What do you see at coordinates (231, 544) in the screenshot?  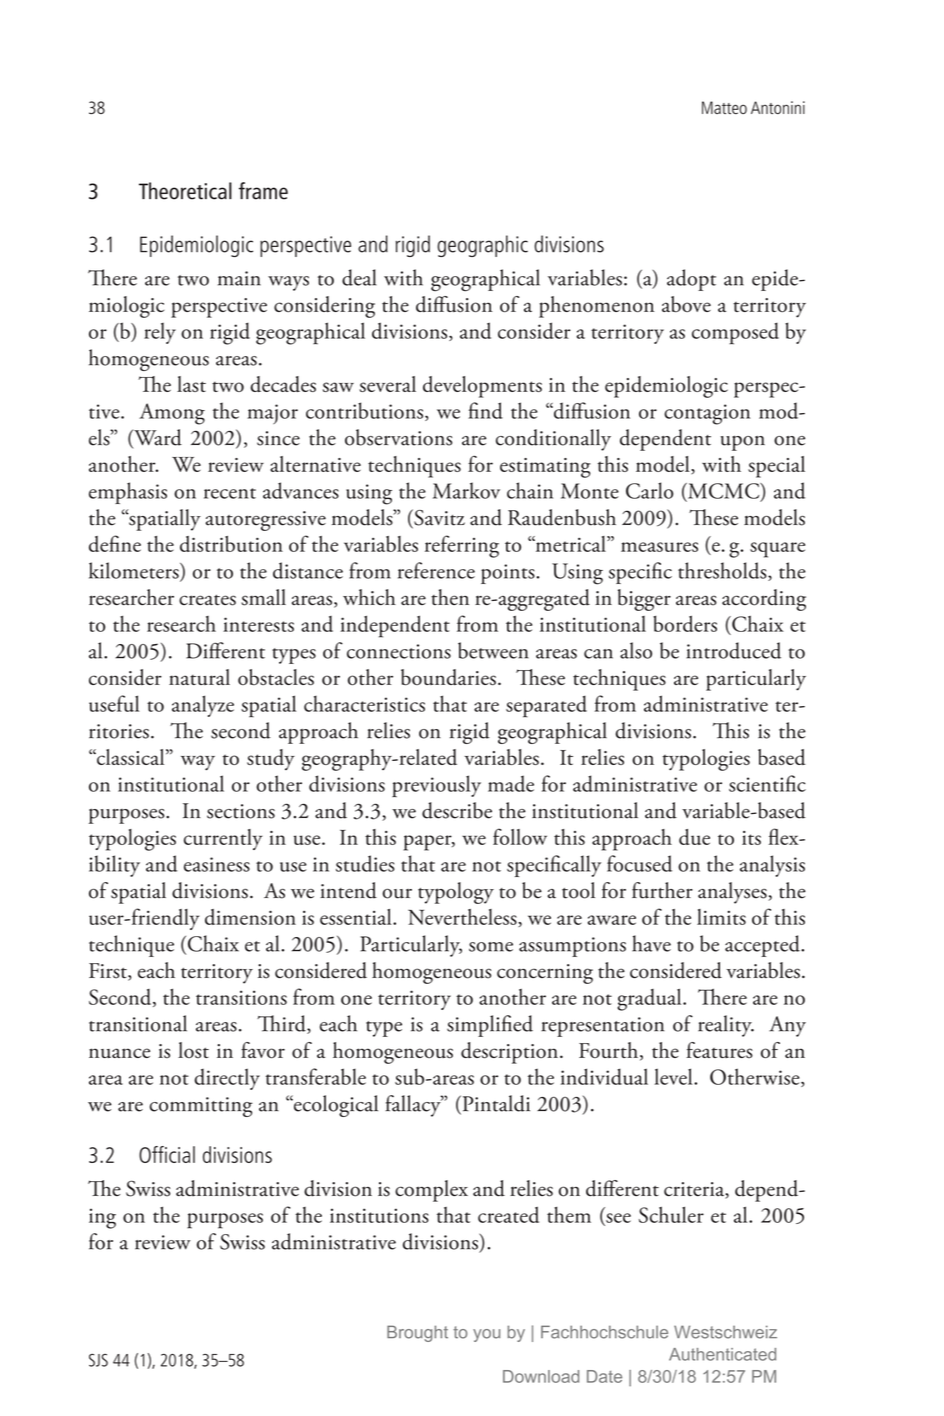 I see `distribution` at bounding box center [231, 544].
